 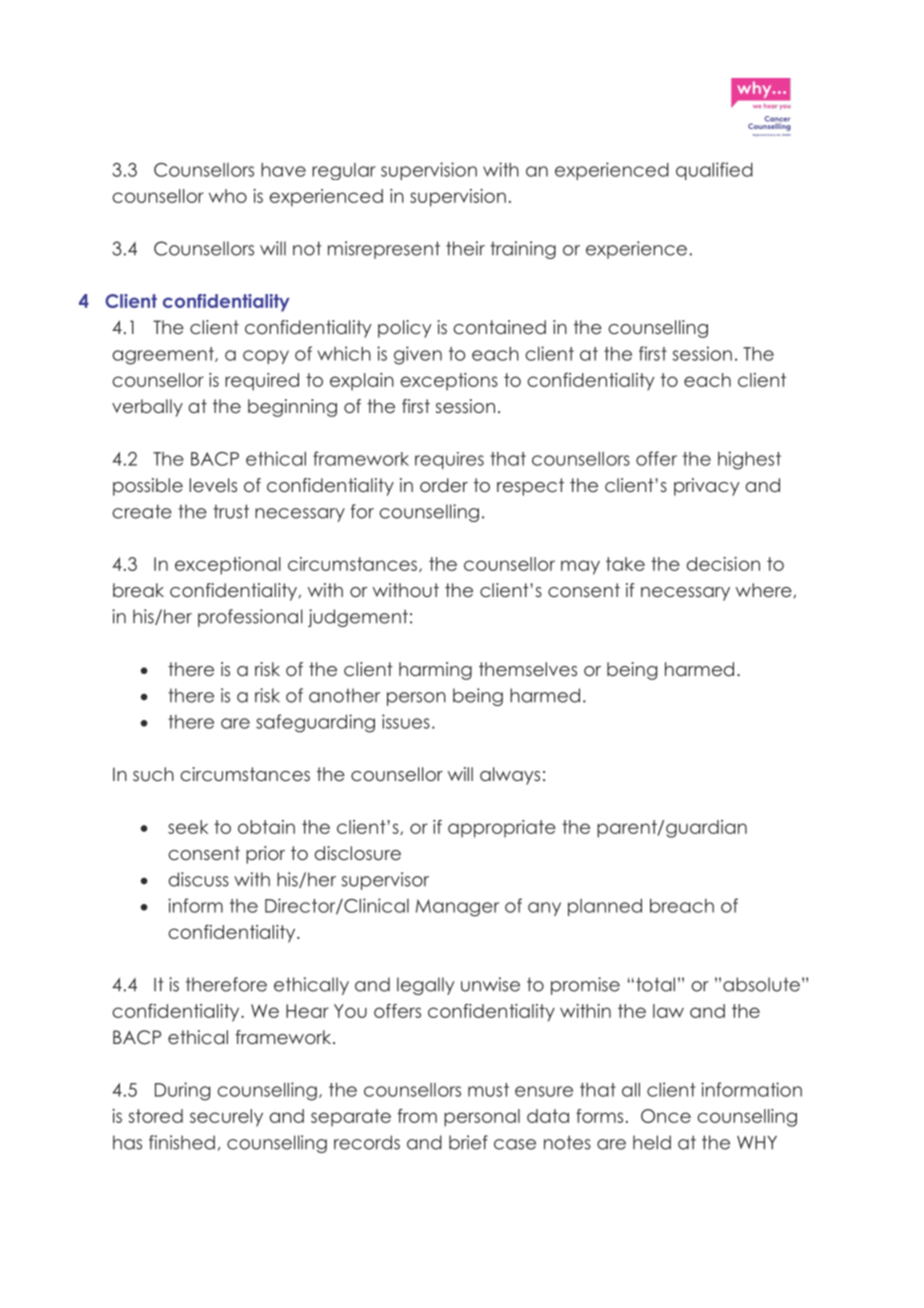 I want to click on qualified, so click(x=714, y=171).
